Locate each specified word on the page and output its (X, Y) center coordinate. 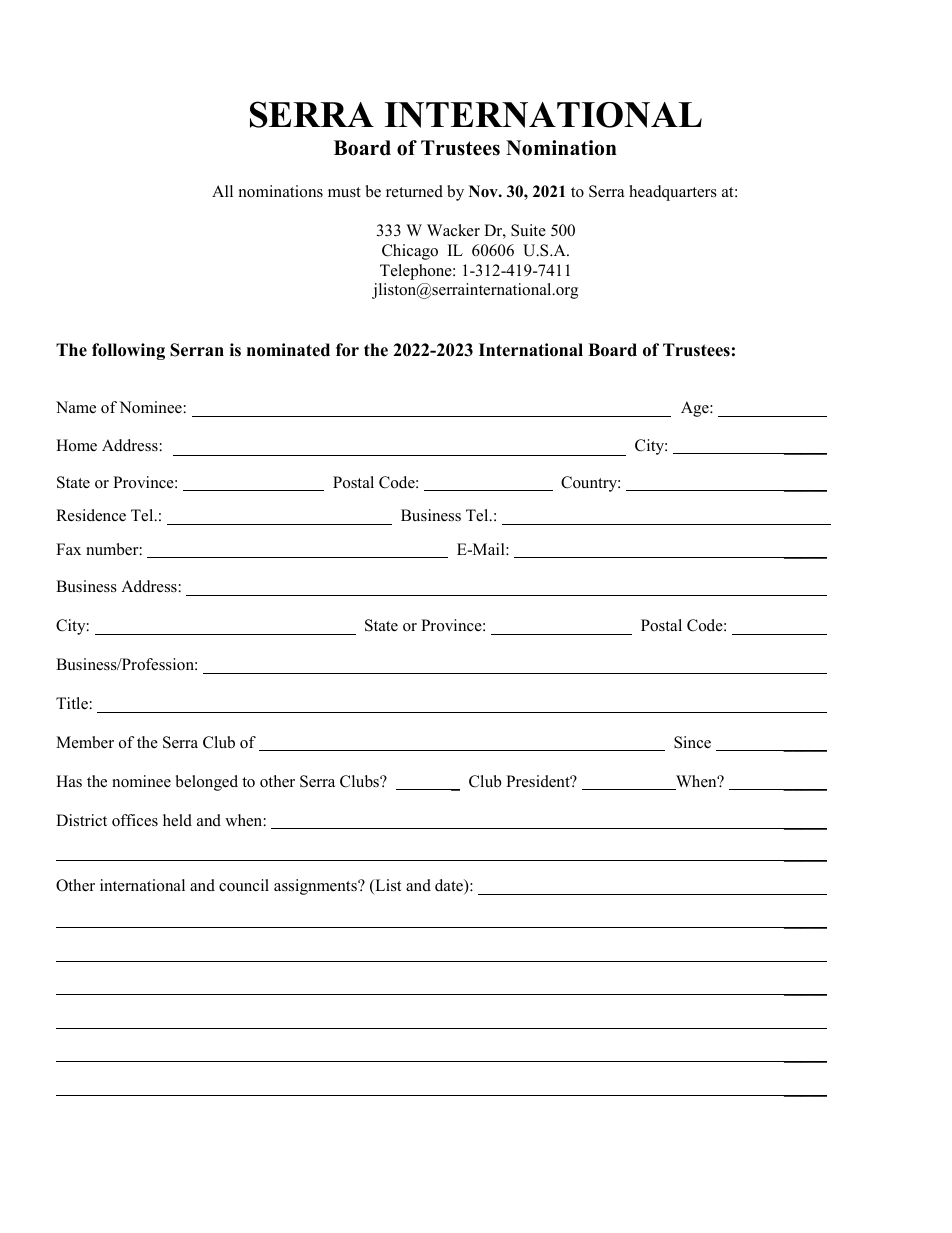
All (222, 191)
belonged (207, 783)
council (244, 885)
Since (692, 742)
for (347, 350)
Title (72, 703)
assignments (316, 887)
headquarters (673, 193)
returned (414, 191)
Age (696, 409)
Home (76, 445)
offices (135, 820)
